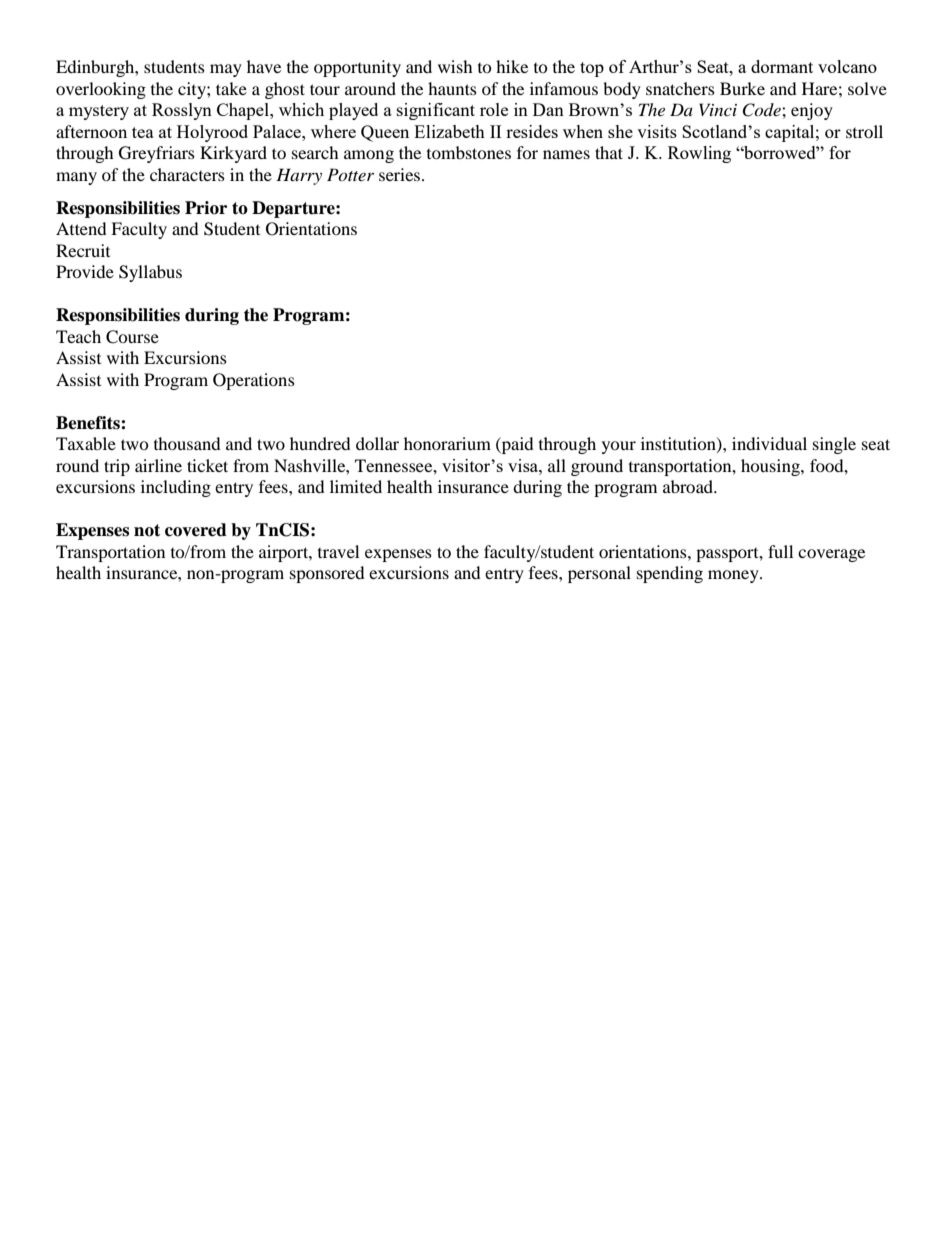 Image resolution: width=952 pixels, height=1233 pixels. I want to click on not, so click(147, 530).
